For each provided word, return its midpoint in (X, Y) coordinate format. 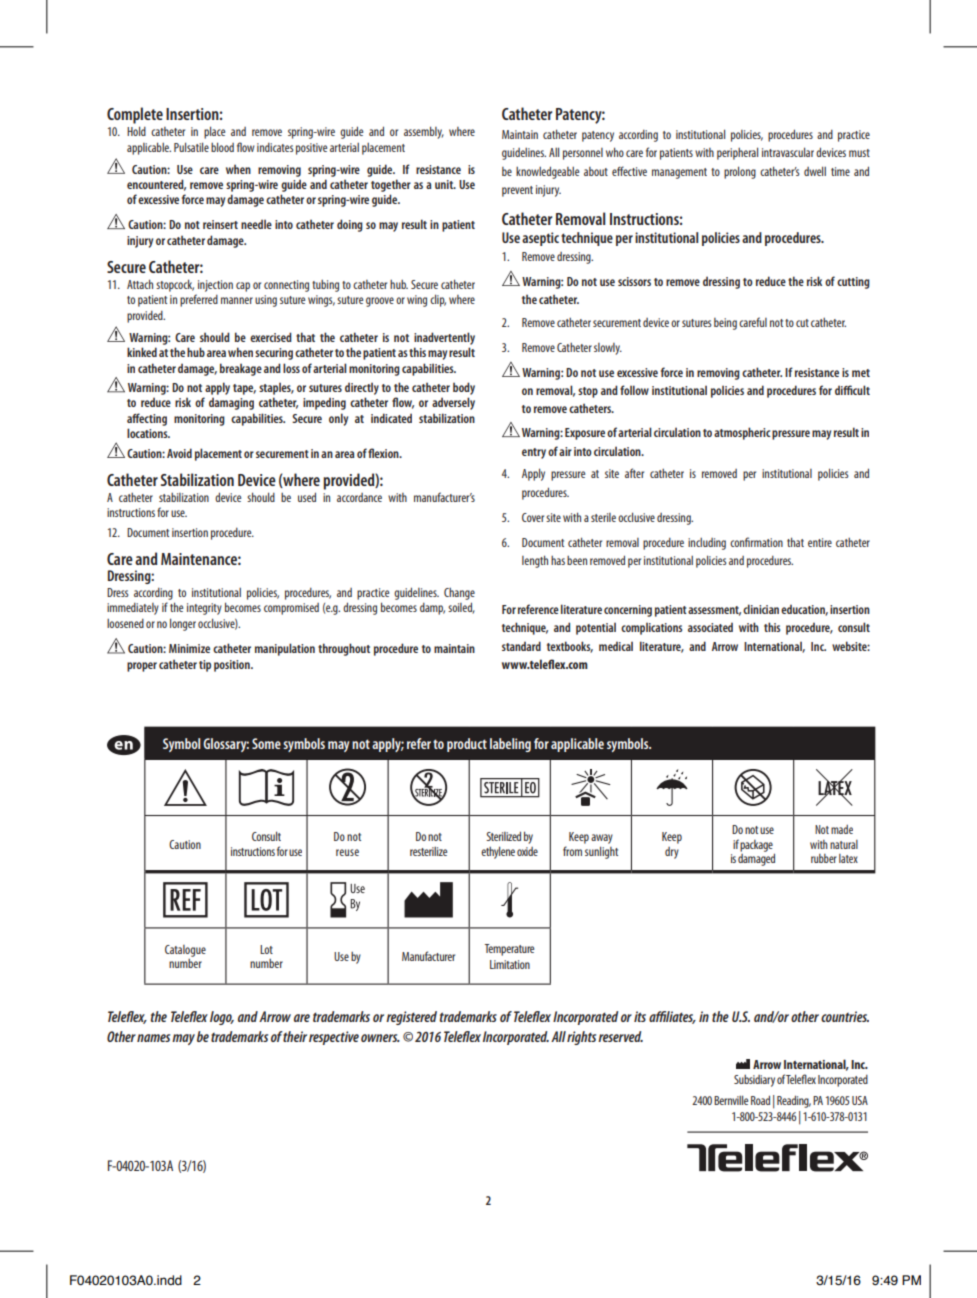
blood (222, 147)
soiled (461, 608)
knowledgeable (547, 172)
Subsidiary (754, 1081)
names (153, 1038)
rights (581, 1038)
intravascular (788, 152)
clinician (761, 609)
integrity (204, 609)
